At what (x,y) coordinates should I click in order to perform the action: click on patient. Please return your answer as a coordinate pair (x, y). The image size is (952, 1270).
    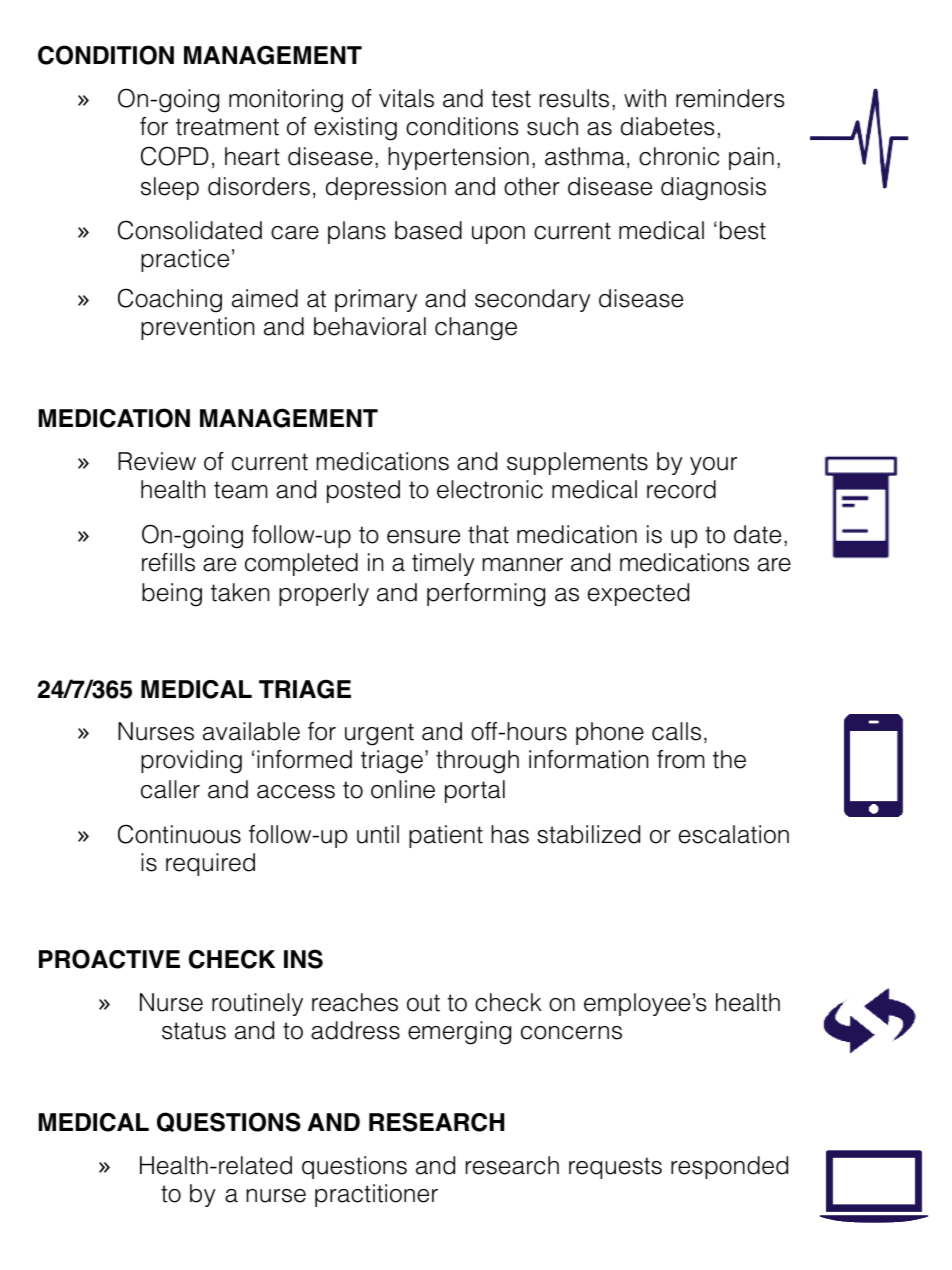
    Looking at the image, I should click on (446, 836).
